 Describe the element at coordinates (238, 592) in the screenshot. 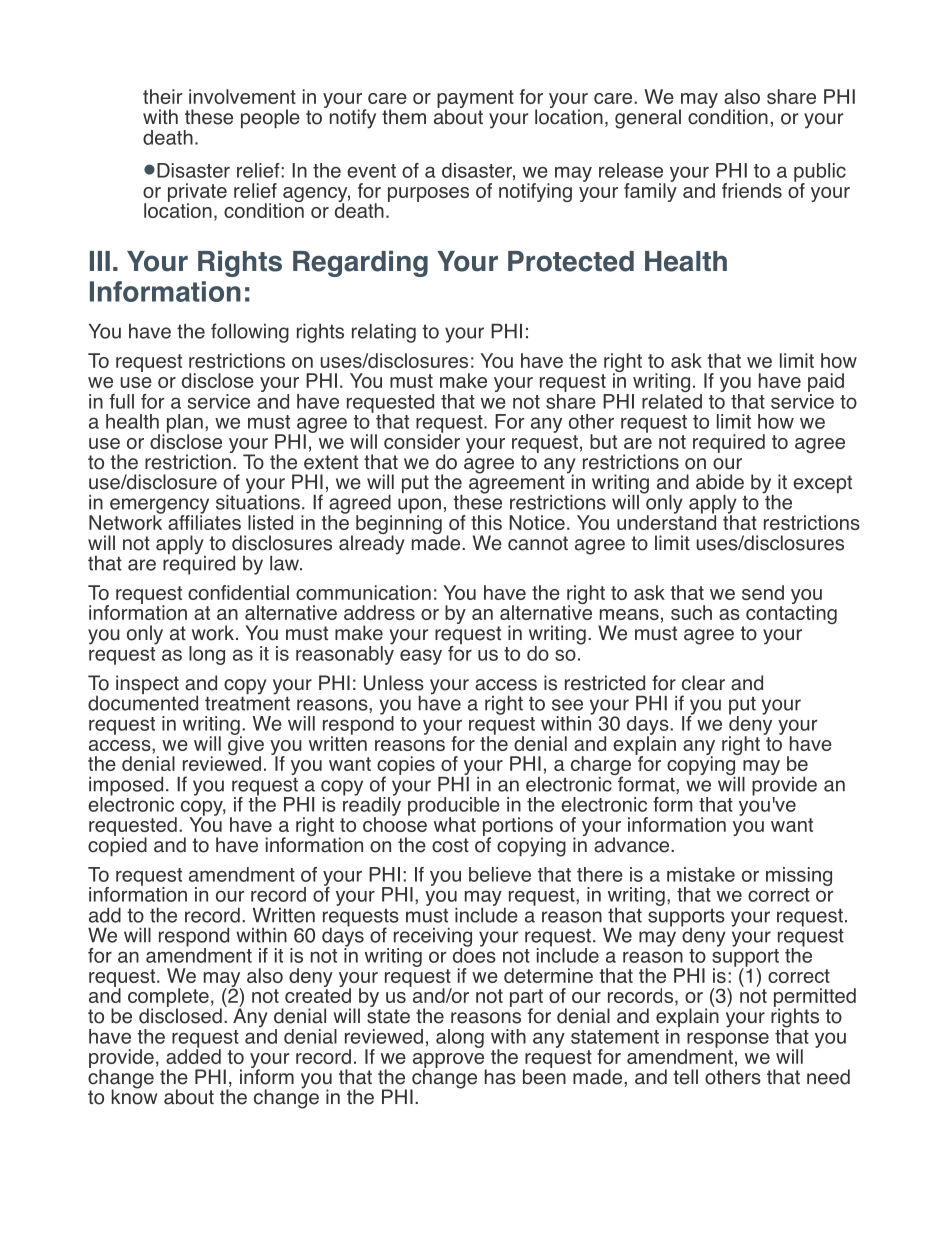

I see `confidential` at that location.
